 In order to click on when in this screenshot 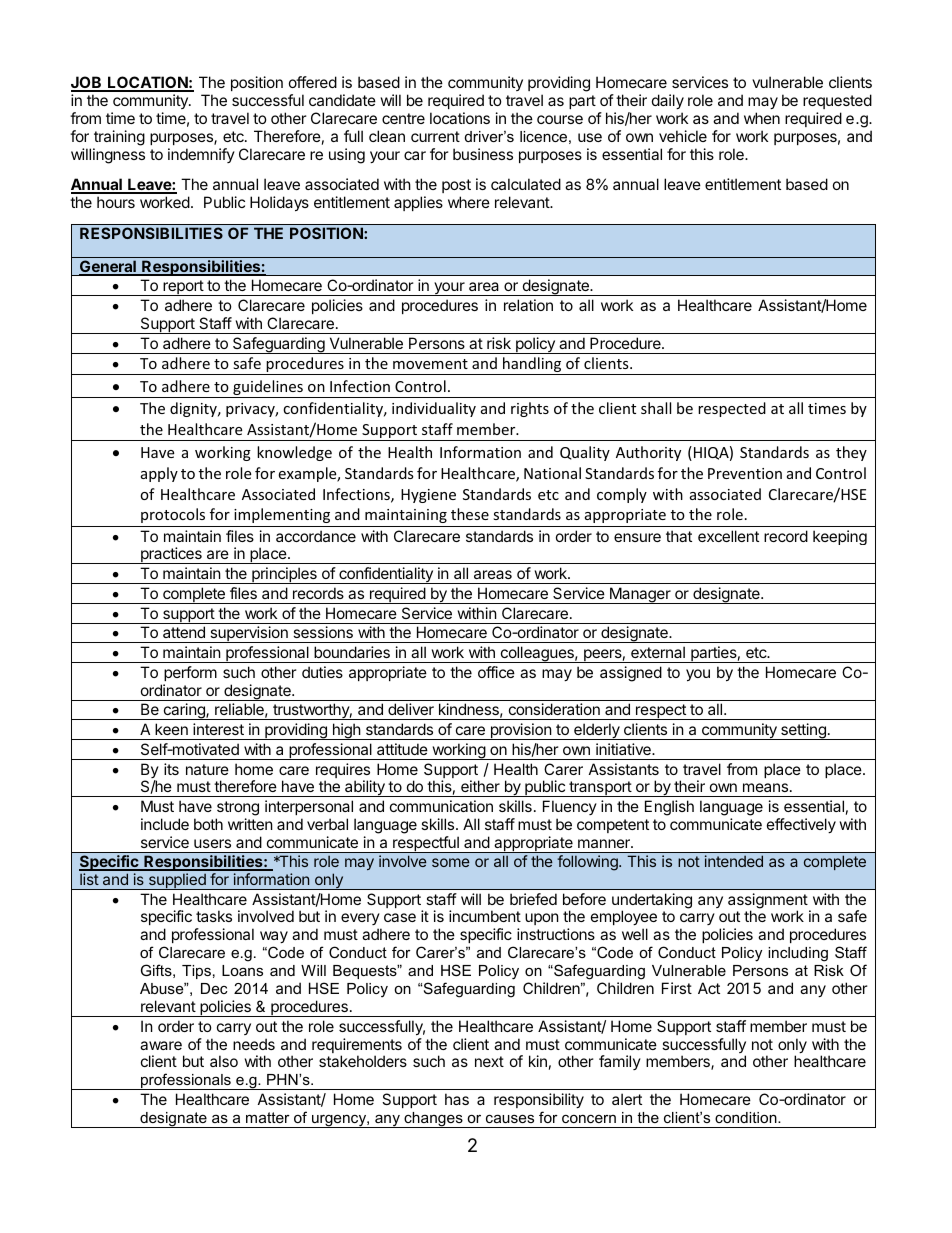, I will do `click(762, 118)`.
